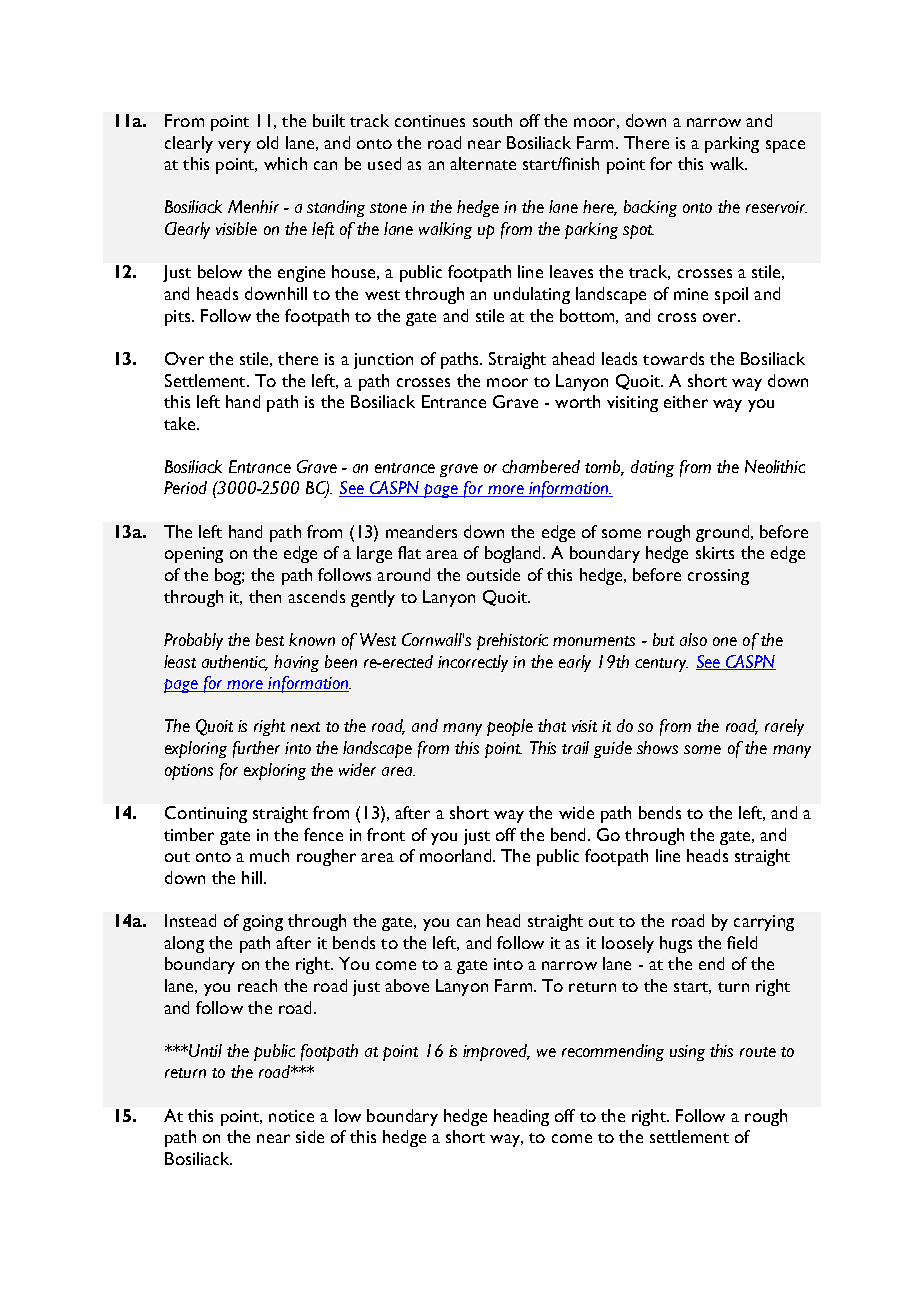  Describe the element at coordinates (693, 639) in the screenshot. I see `also` at that location.
